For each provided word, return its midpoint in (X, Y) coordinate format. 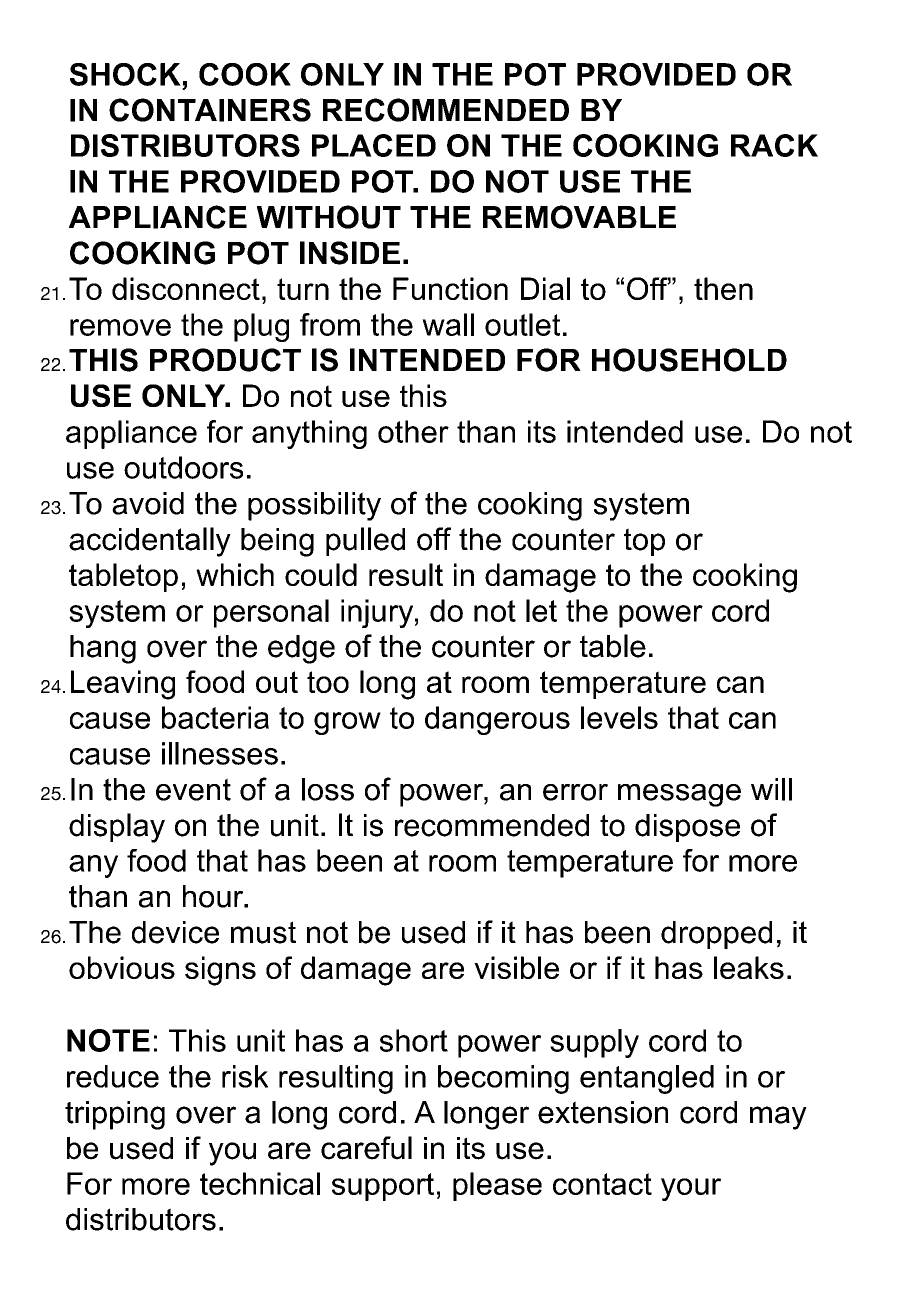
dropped (716, 935)
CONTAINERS (210, 110)
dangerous (497, 720)
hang (103, 649)
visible (516, 967)
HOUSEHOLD (689, 360)
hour (214, 896)
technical (260, 1183)
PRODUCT (225, 360)
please (497, 1186)
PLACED (374, 145)
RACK (774, 145)
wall (448, 324)
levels (619, 717)
